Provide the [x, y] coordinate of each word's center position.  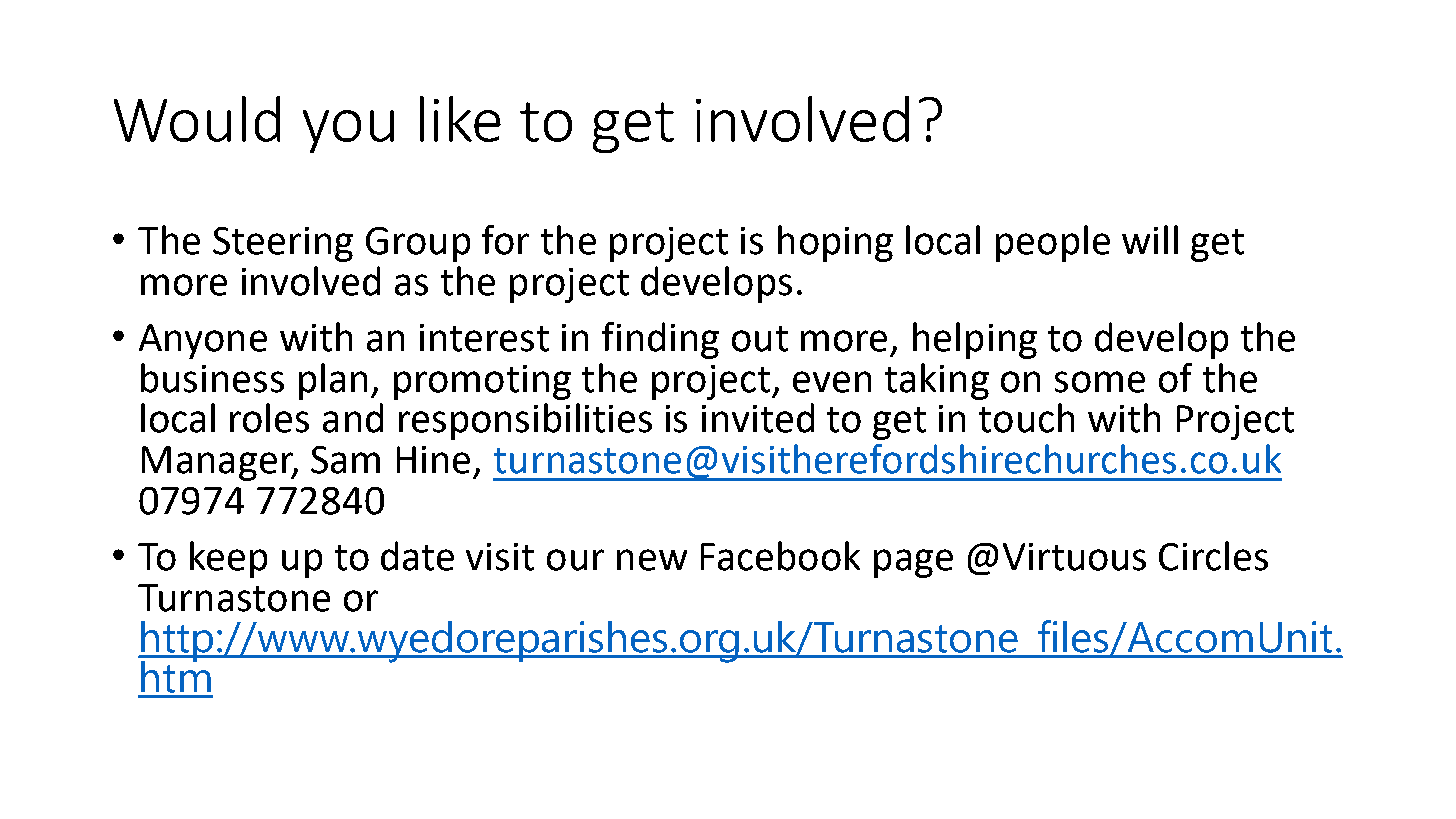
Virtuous [1074, 557]
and [353, 418]
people [1053, 243]
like [460, 119]
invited [758, 418]
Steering [283, 244]
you [348, 131]
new [652, 560]
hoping [835, 243]
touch [1026, 418]
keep [228, 559]
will [1150, 239]
